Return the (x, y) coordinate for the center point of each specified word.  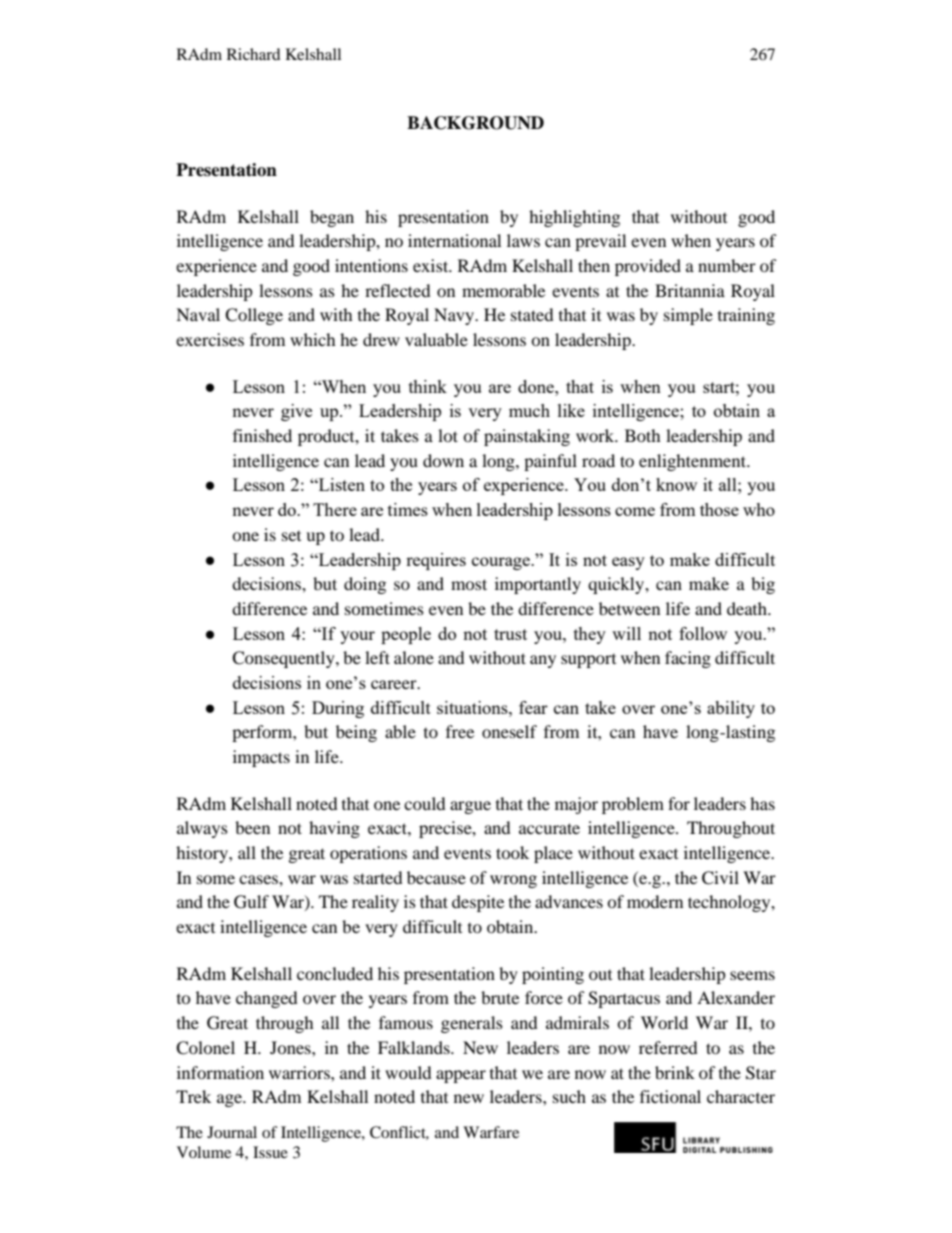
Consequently (284, 659)
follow (703, 633)
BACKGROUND (475, 123)
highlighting (574, 218)
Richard (254, 54)
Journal (232, 1132)
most (469, 584)
